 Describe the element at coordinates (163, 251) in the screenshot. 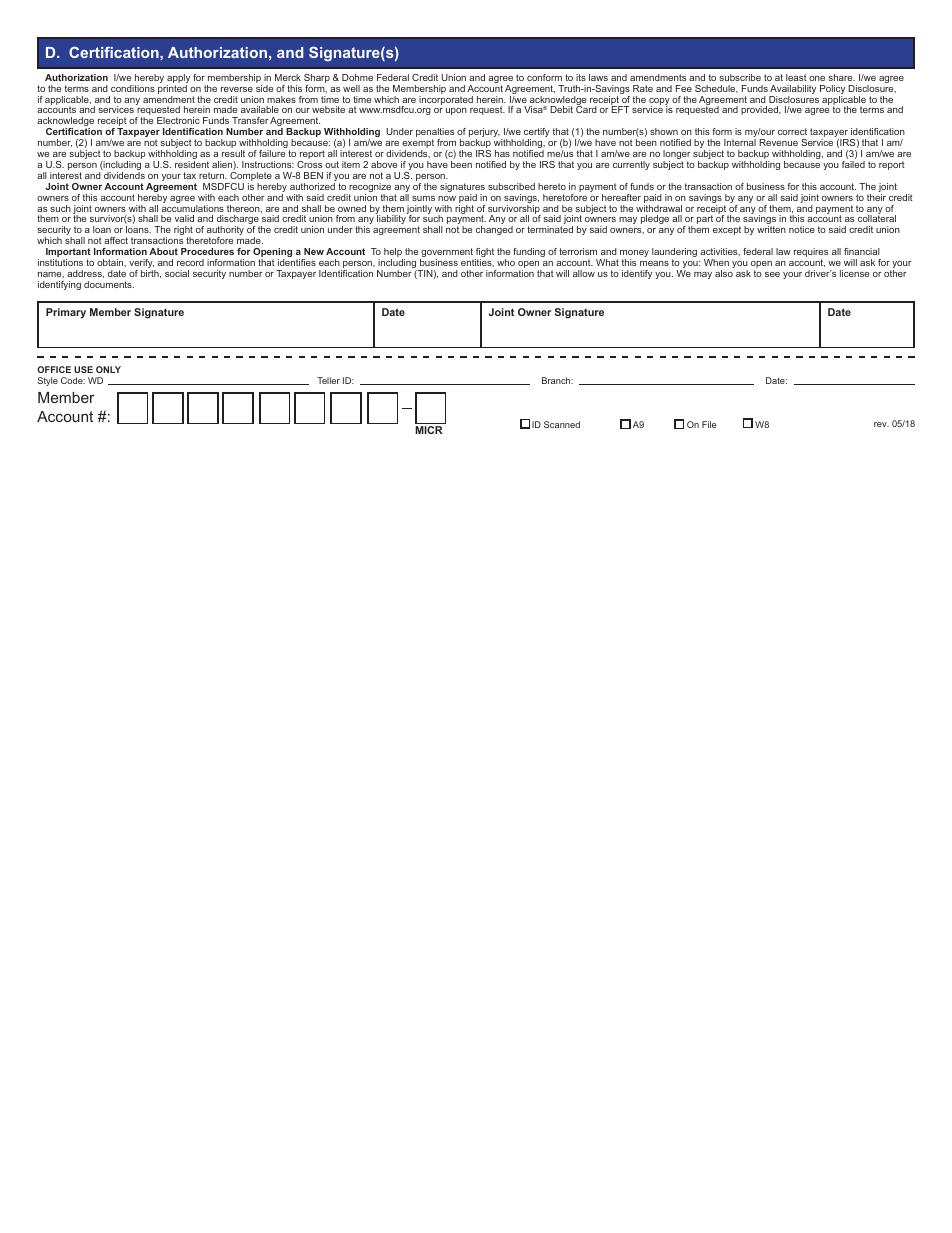

I see `About` at that location.
